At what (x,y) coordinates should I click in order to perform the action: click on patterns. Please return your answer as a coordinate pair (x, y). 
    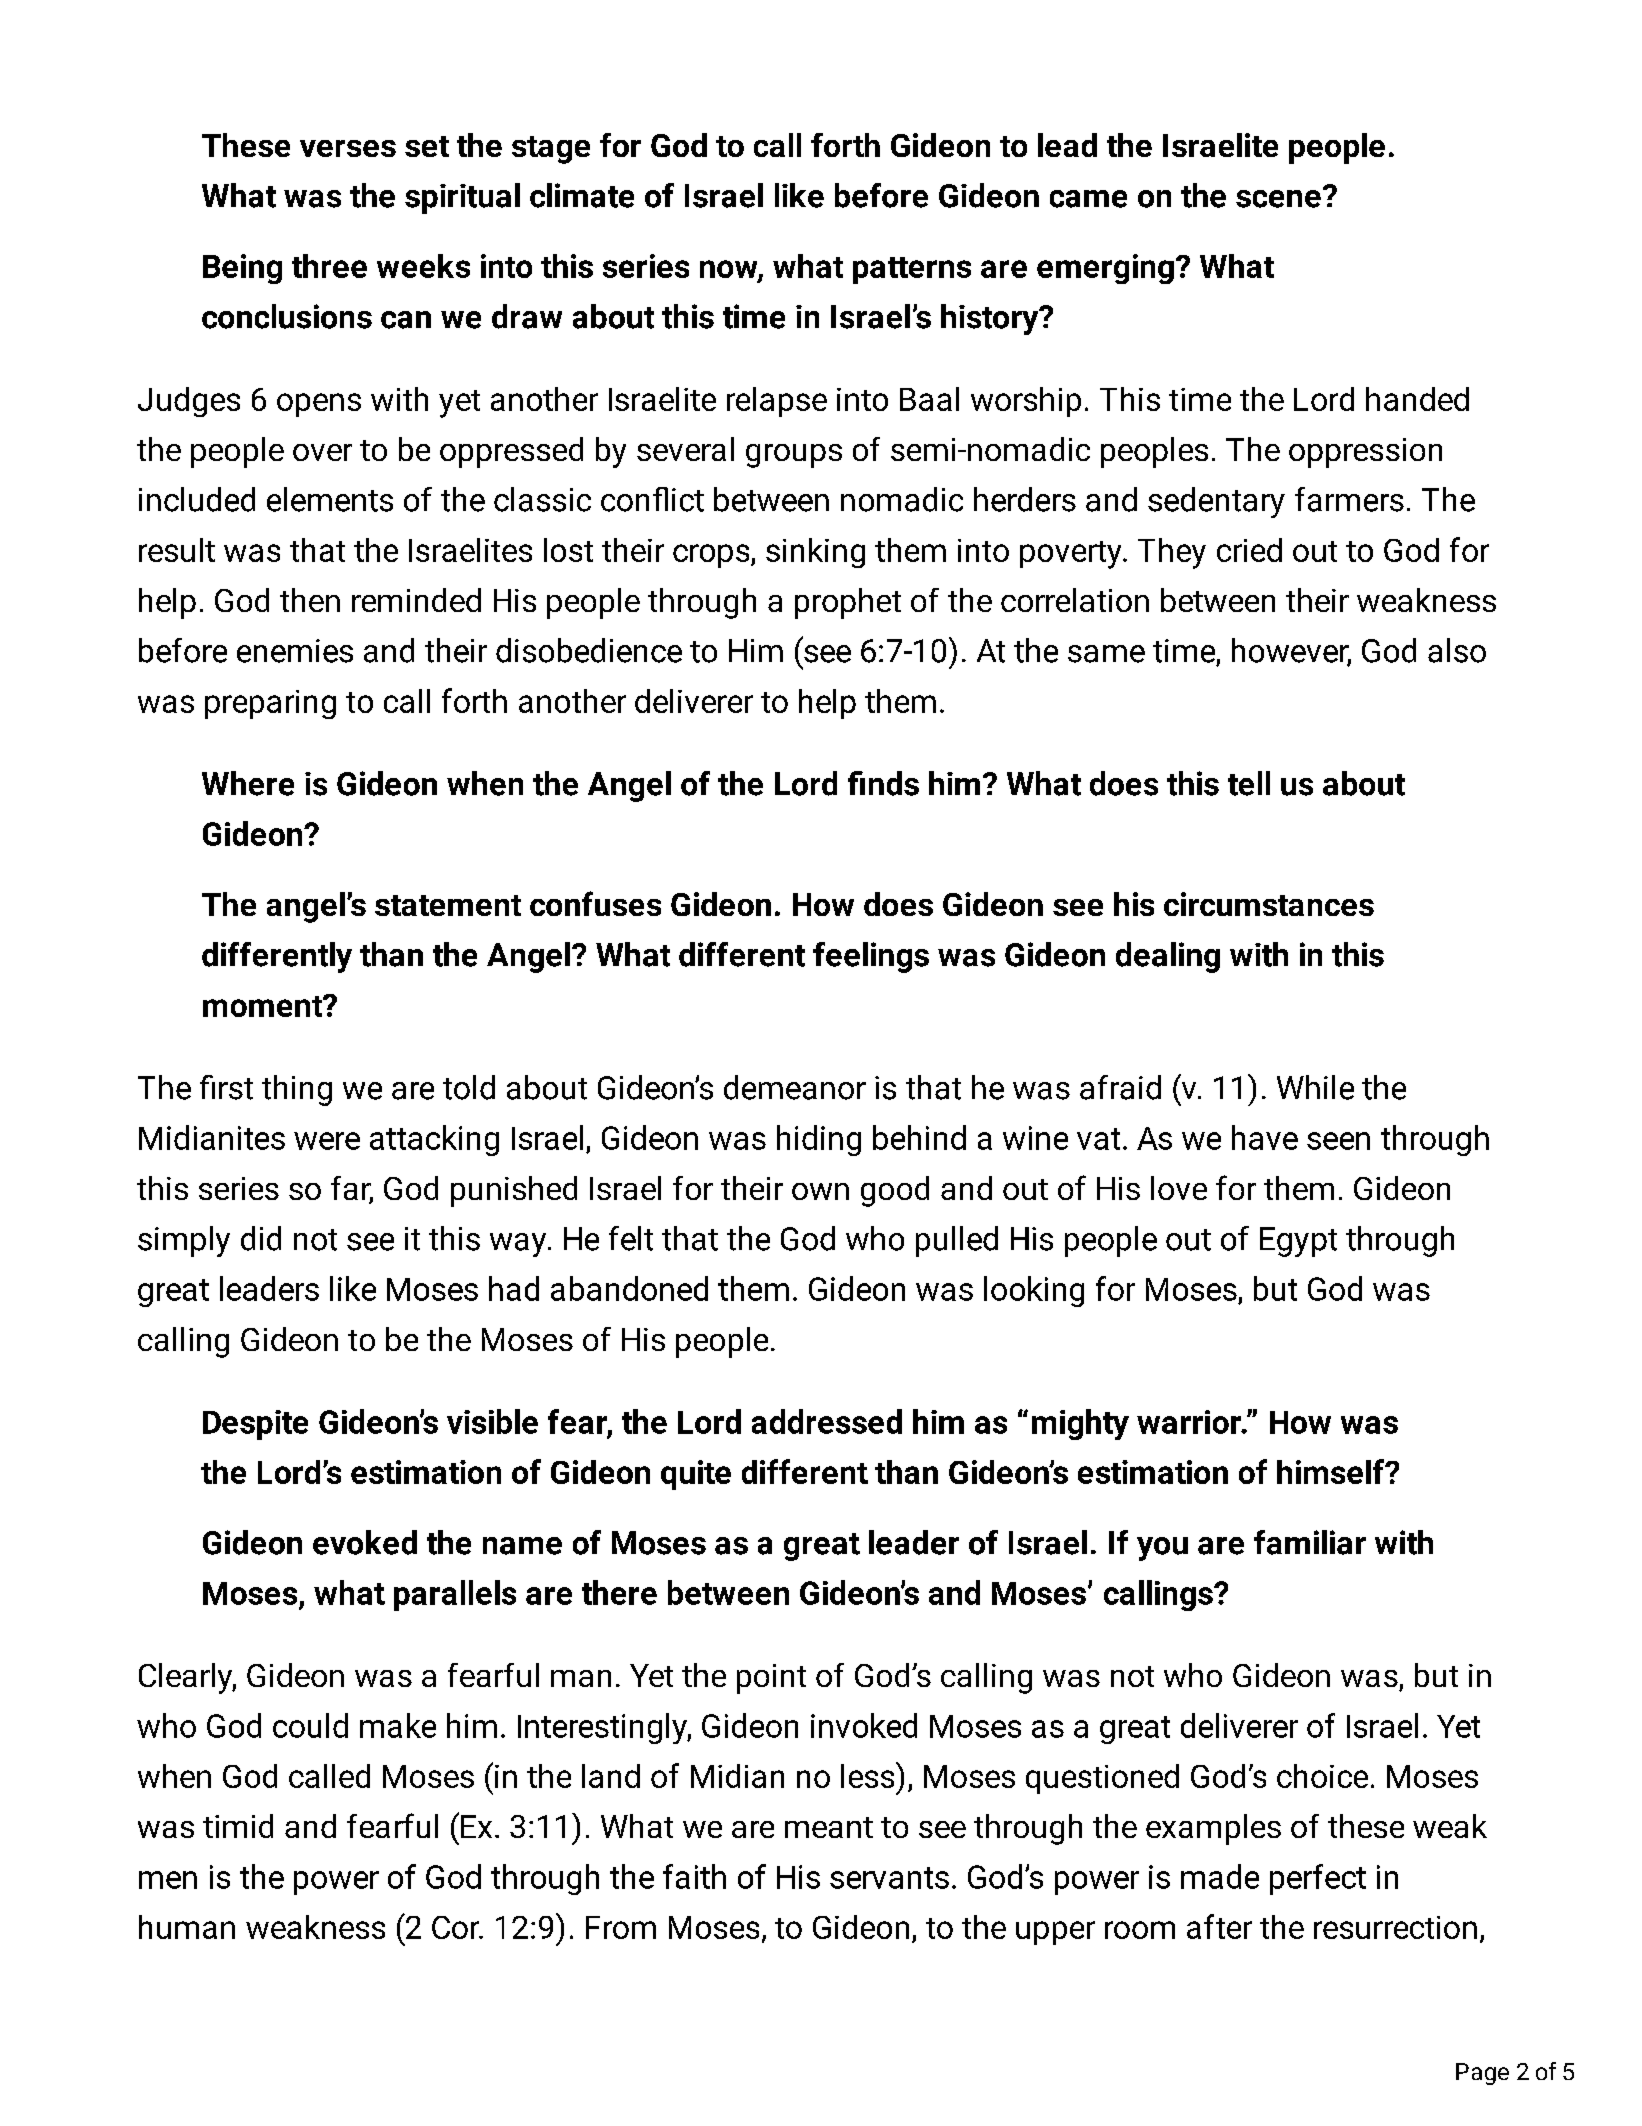
    Looking at the image, I should click on (912, 270).
